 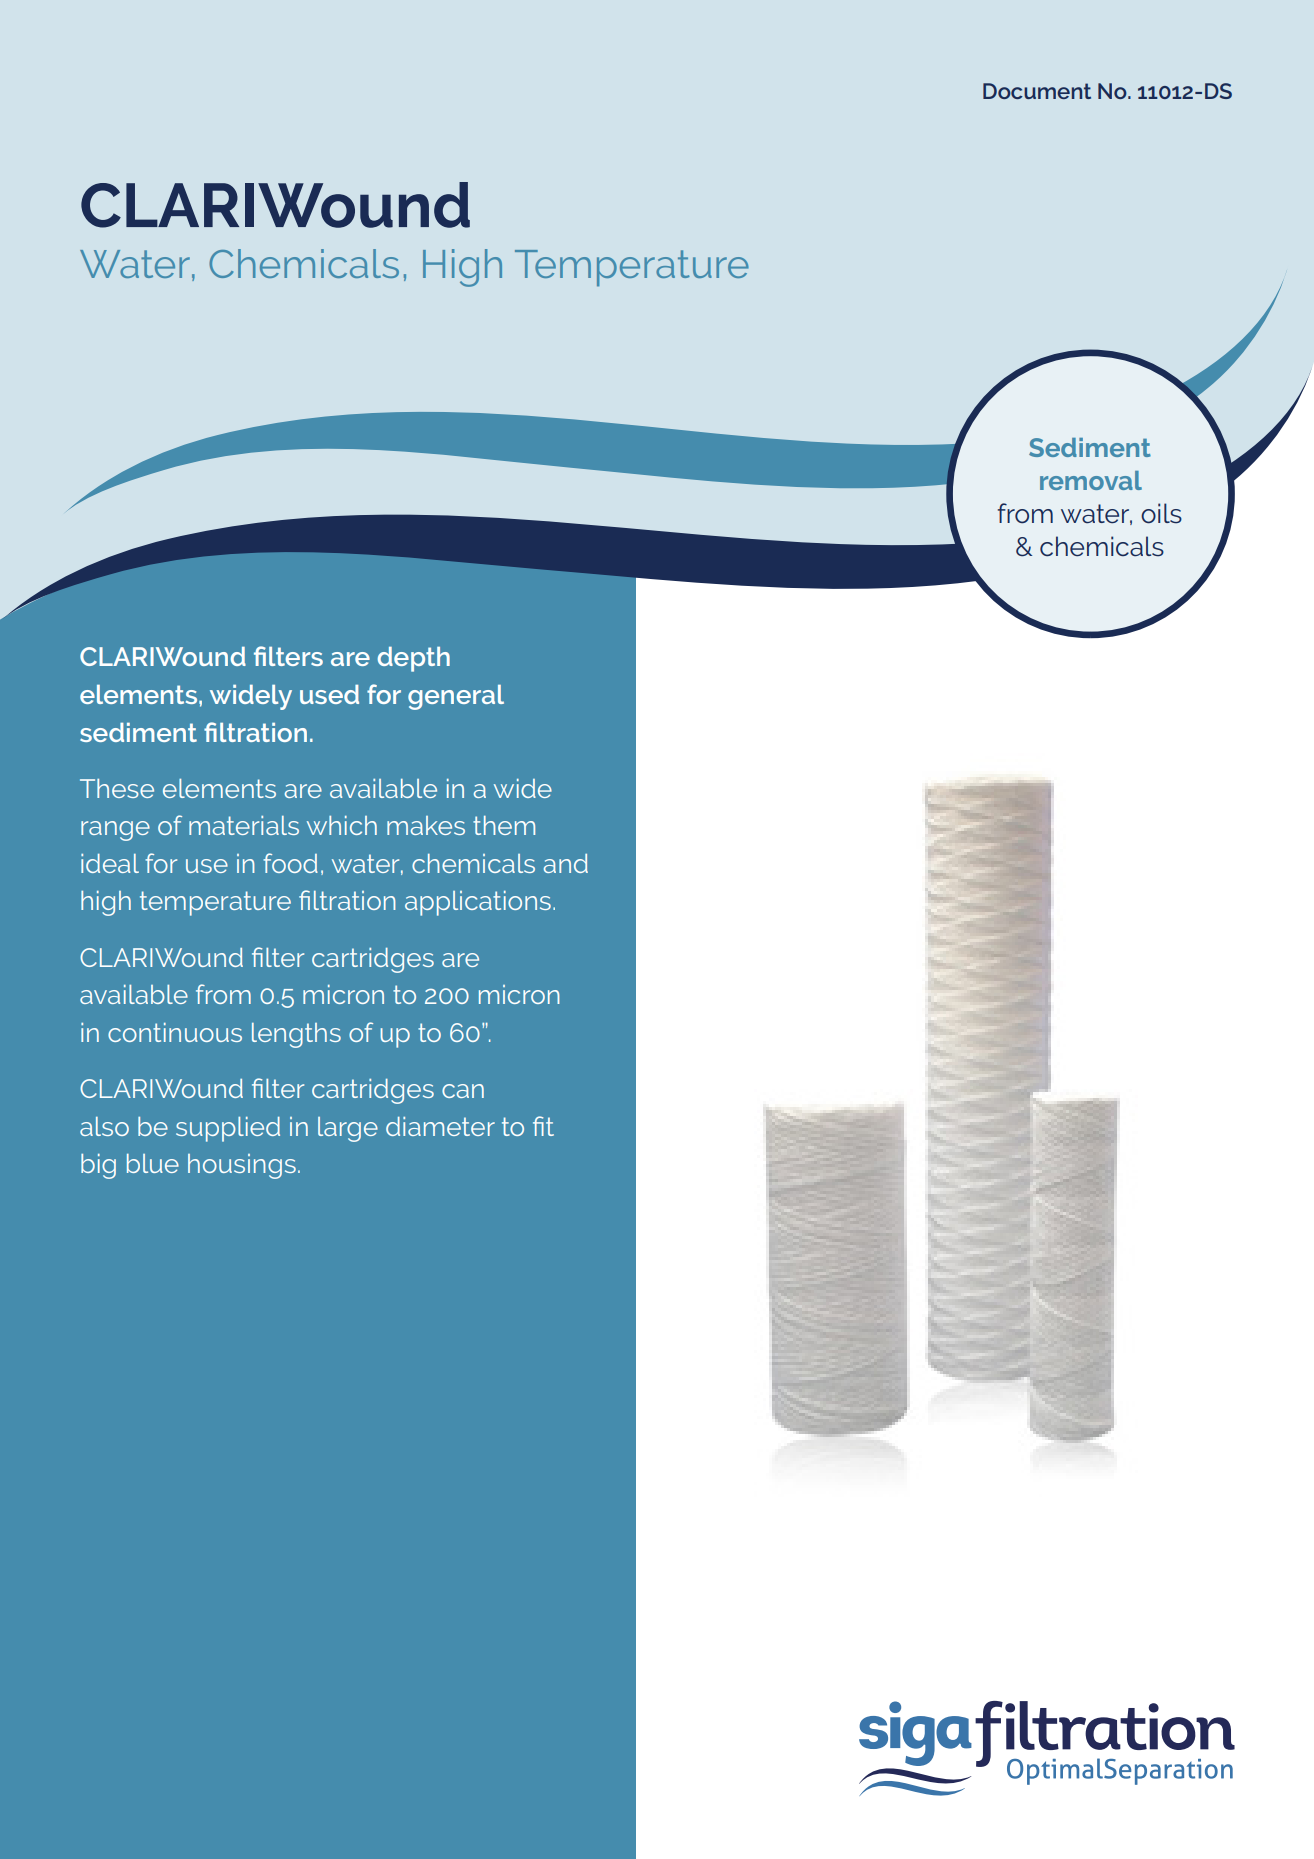 I want to click on fit, so click(x=543, y=1126).
